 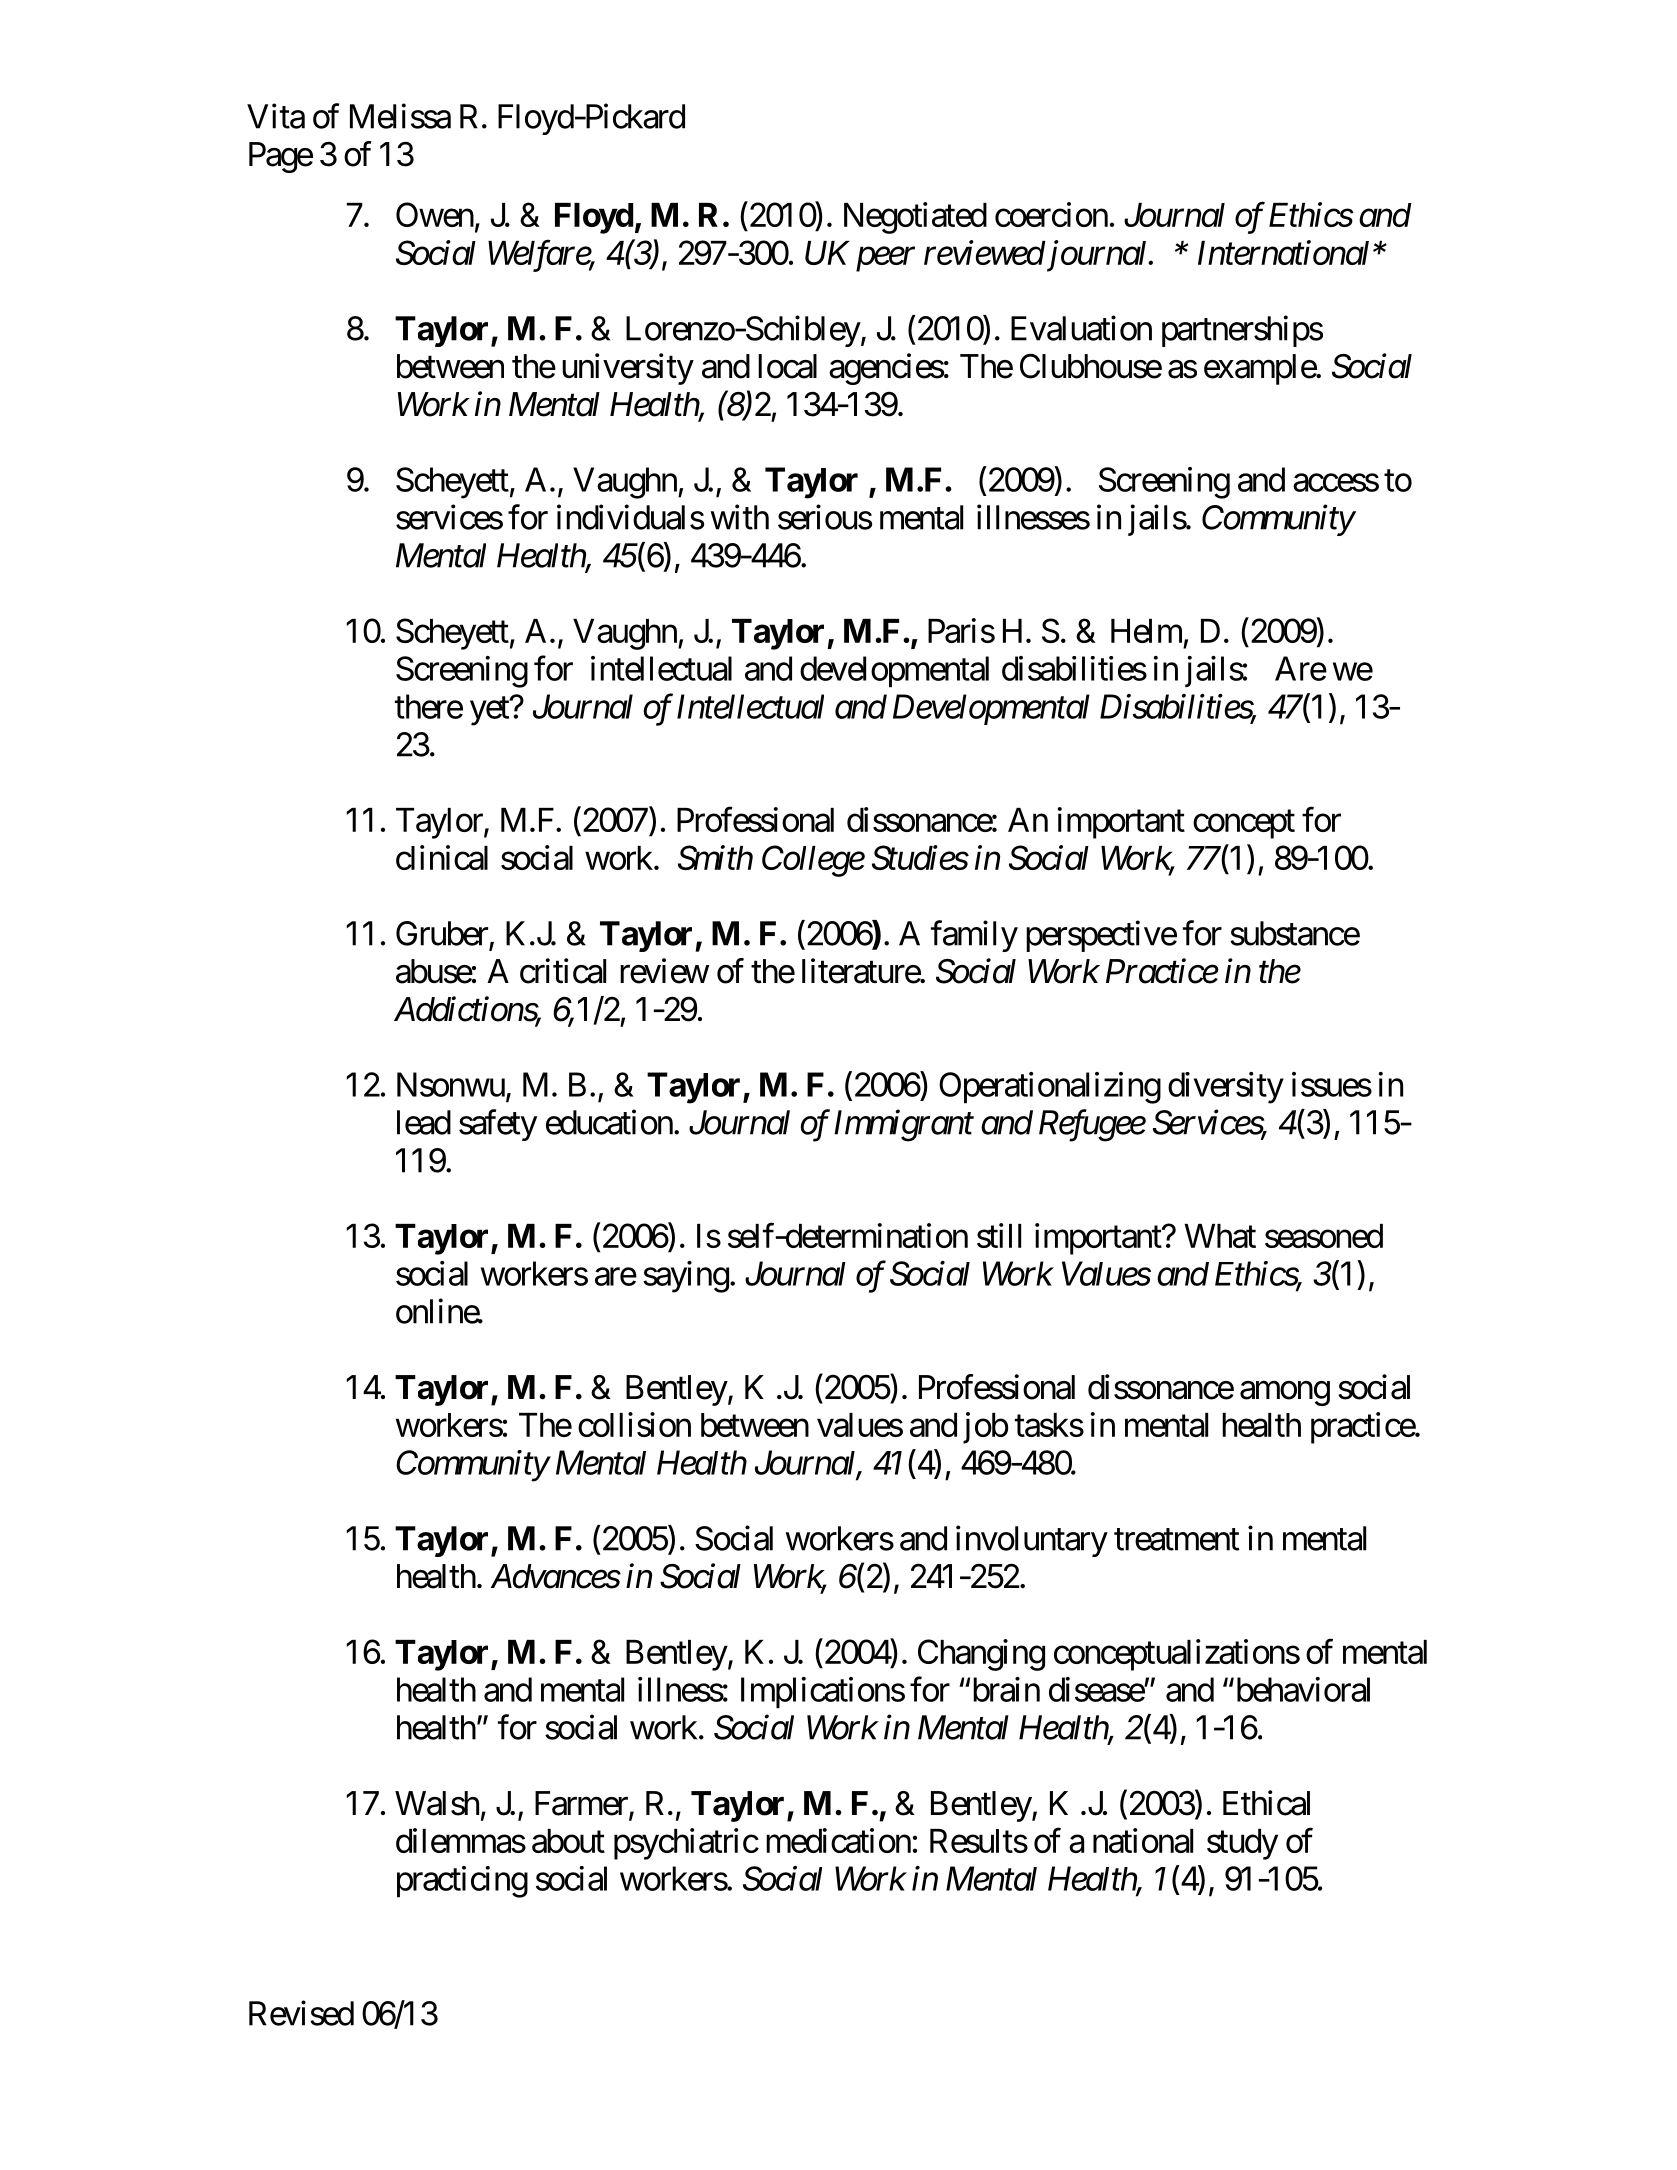 I want to click on safety, so click(x=498, y=1125).
